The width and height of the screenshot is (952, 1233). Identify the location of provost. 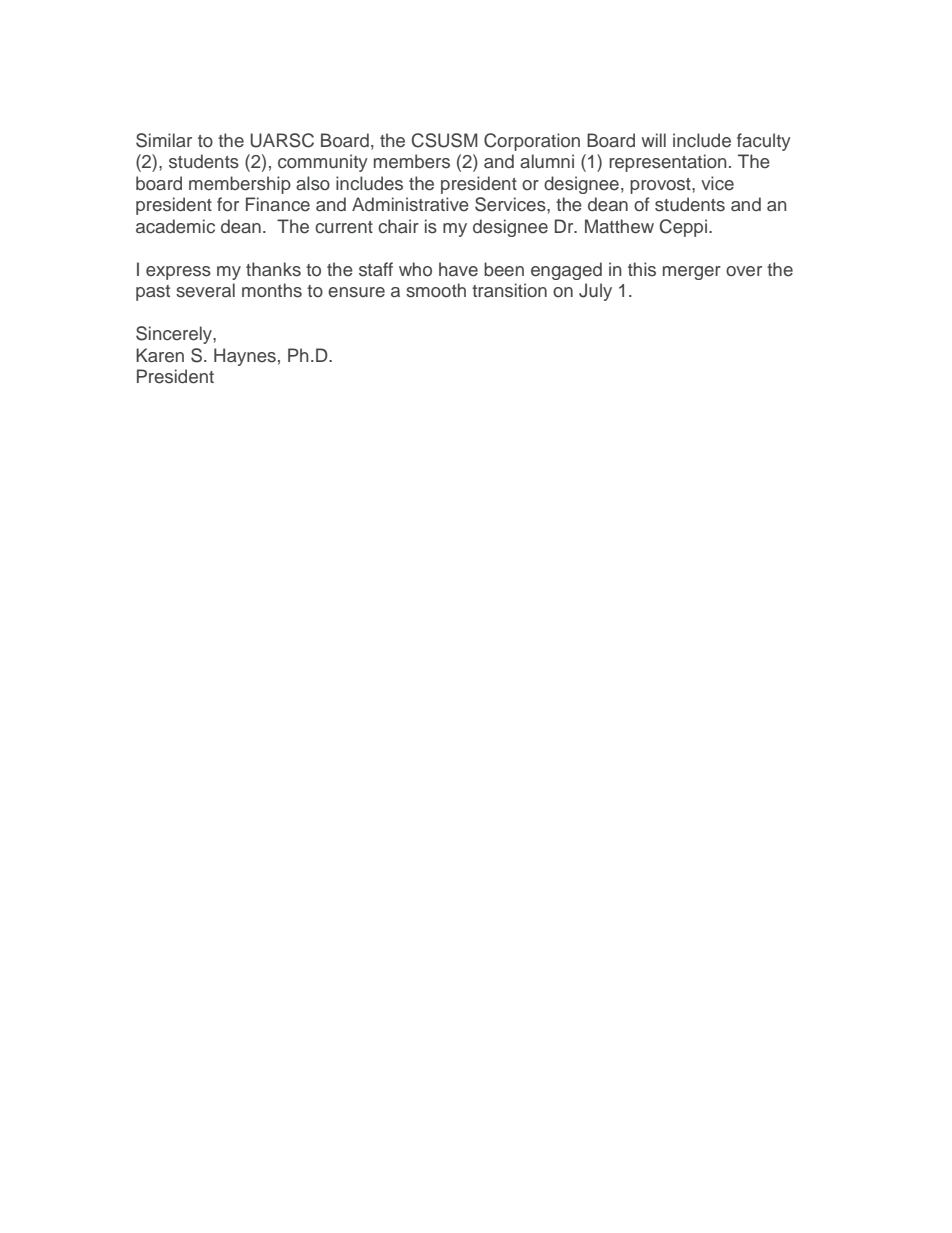
(661, 186).
